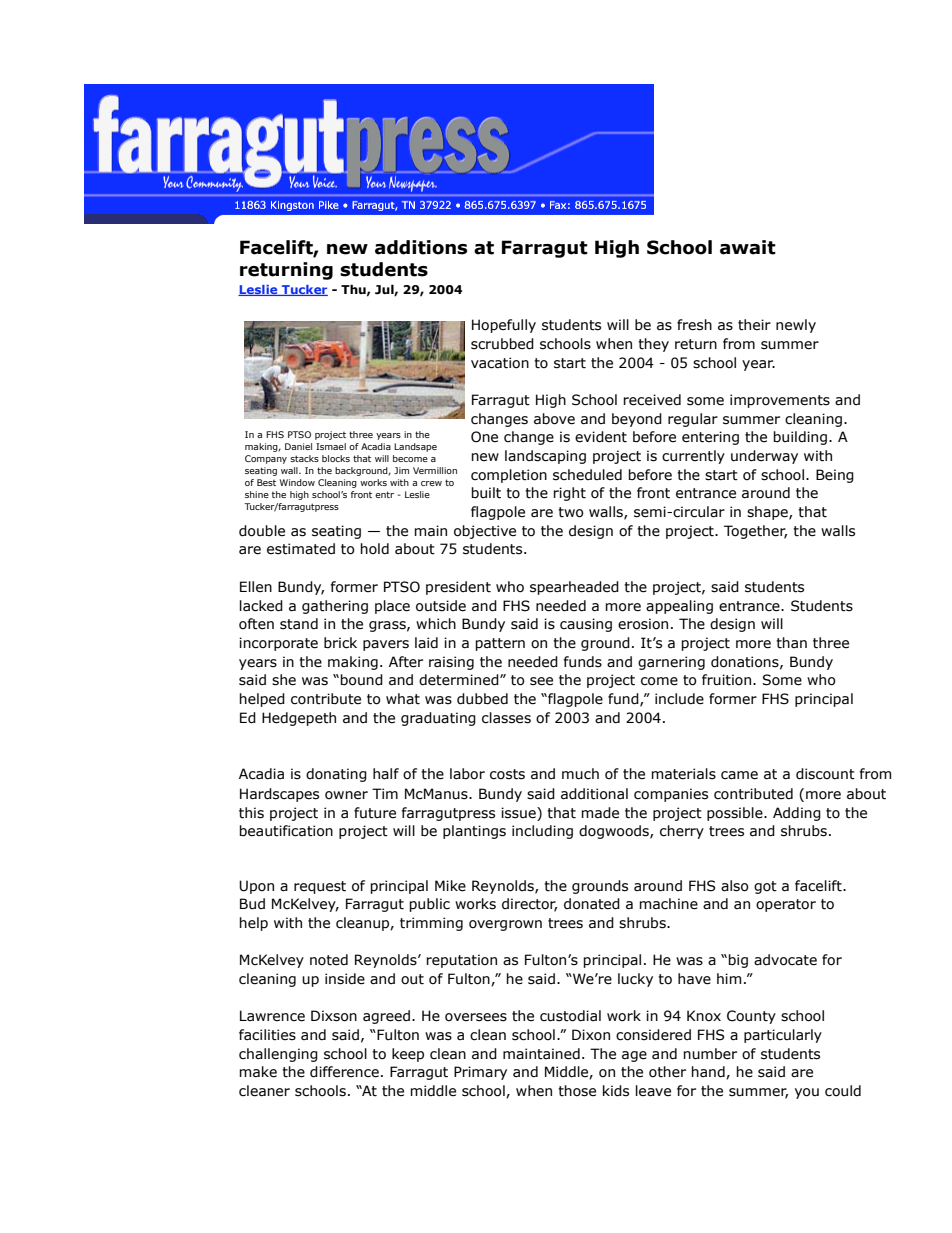  What do you see at coordinates (344, 1072) in the screenshot?
I see `difference` at bounding box center [344, 1072].
